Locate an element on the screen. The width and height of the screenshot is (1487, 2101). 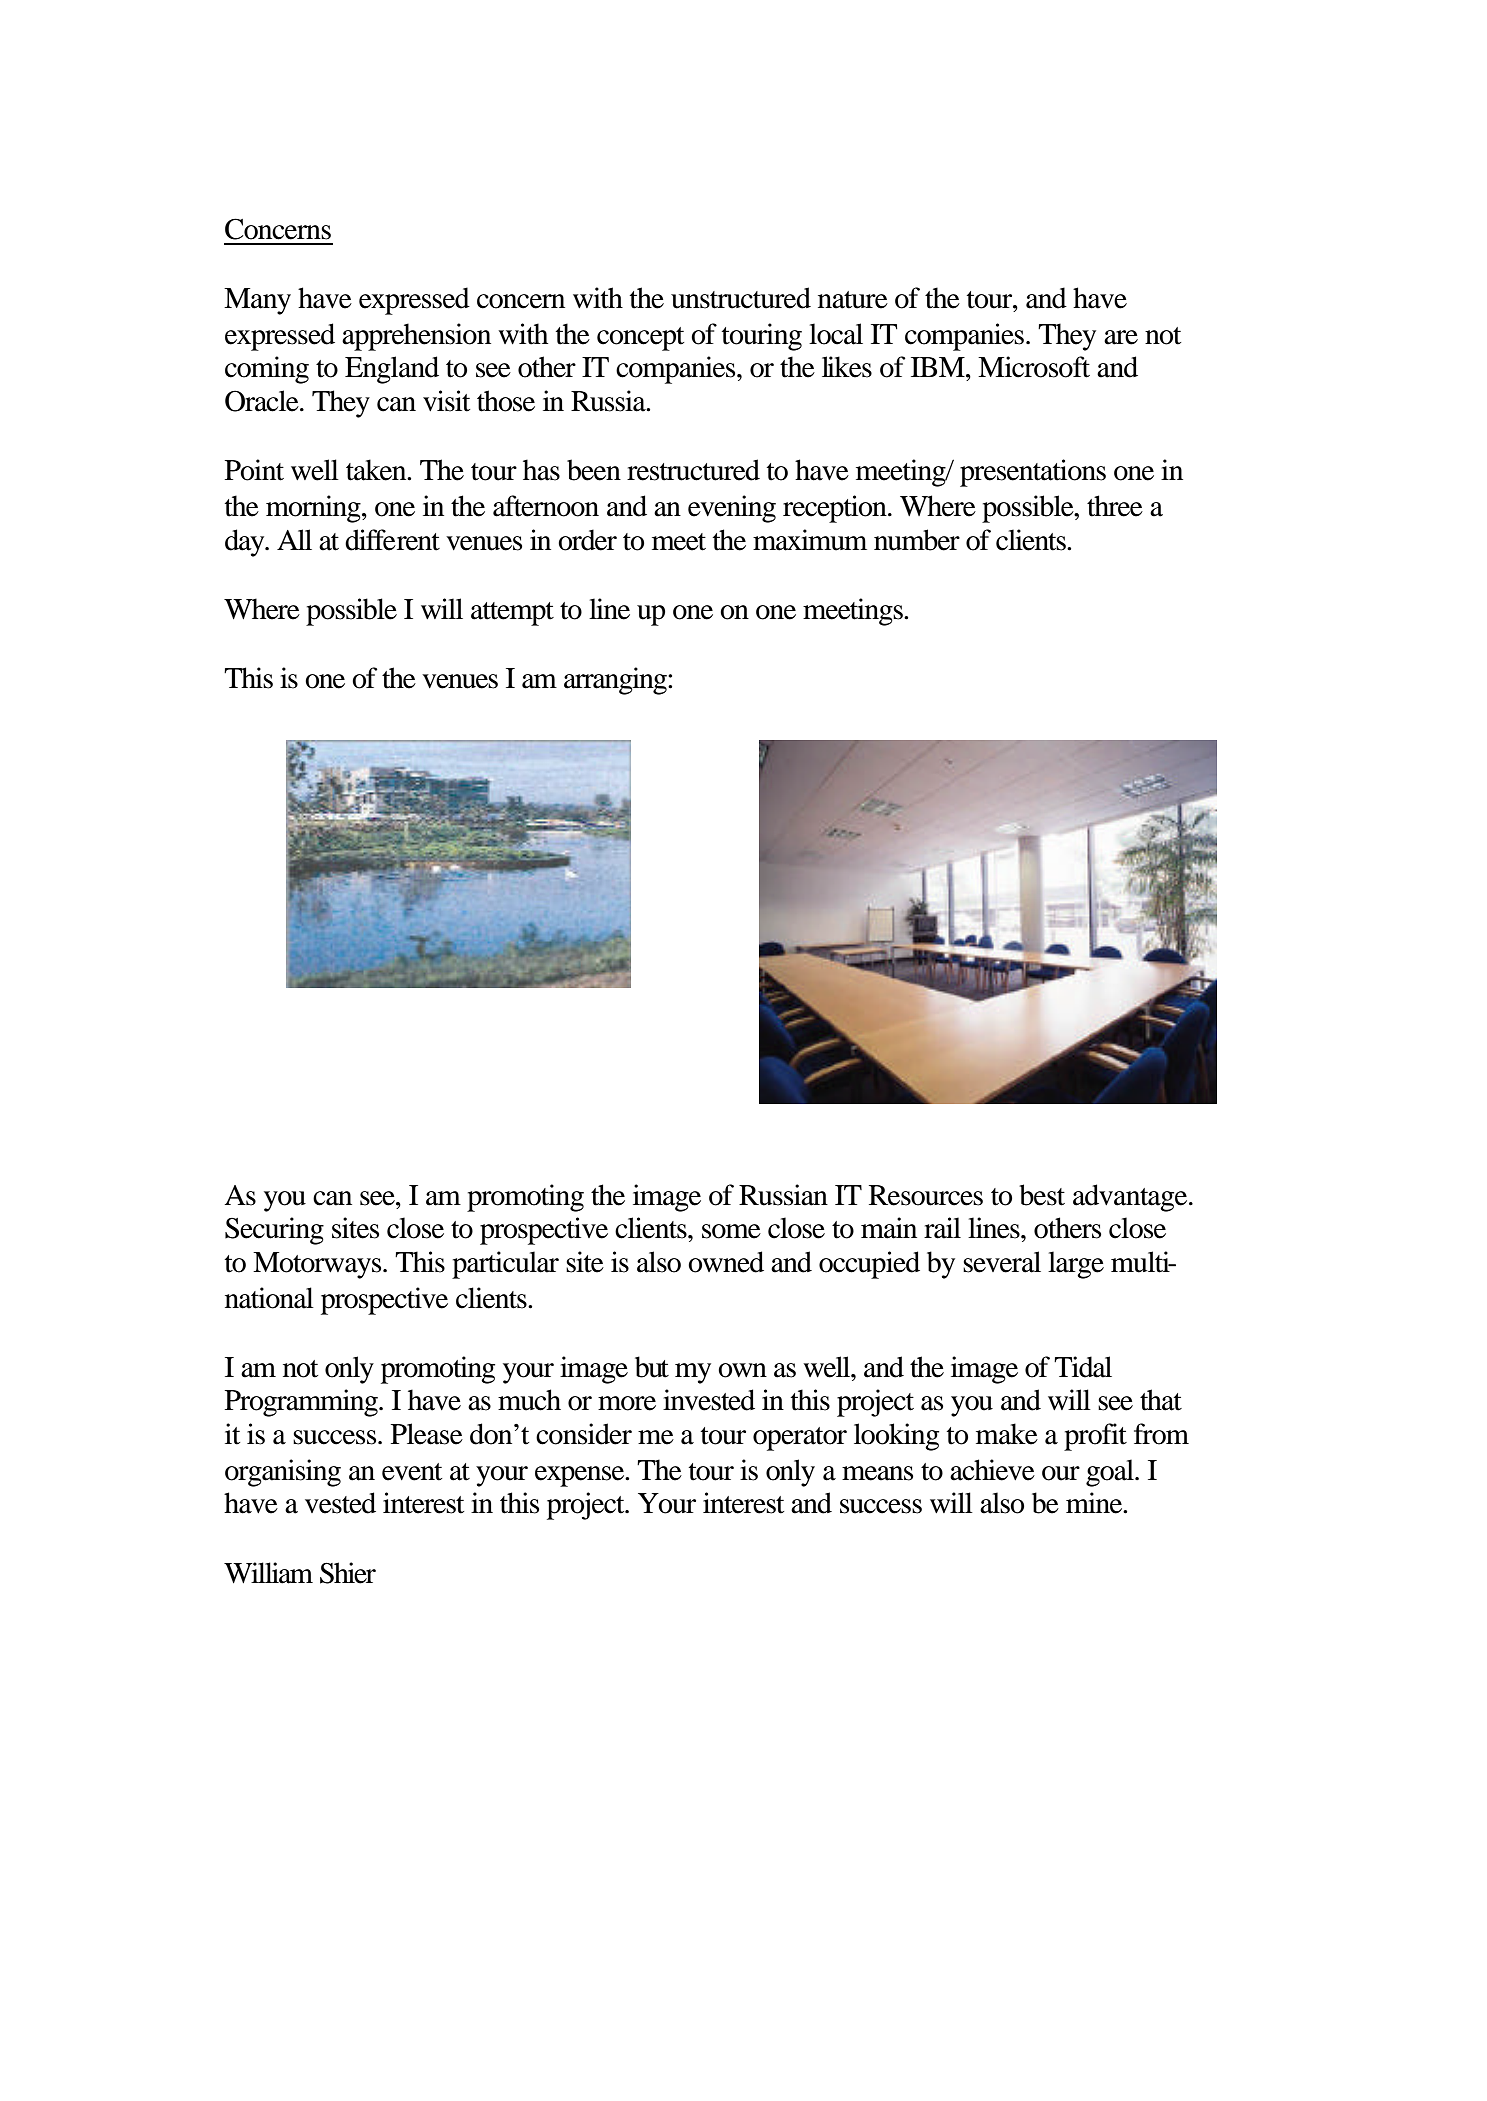
arranging is located at coordinates (616, 681).
